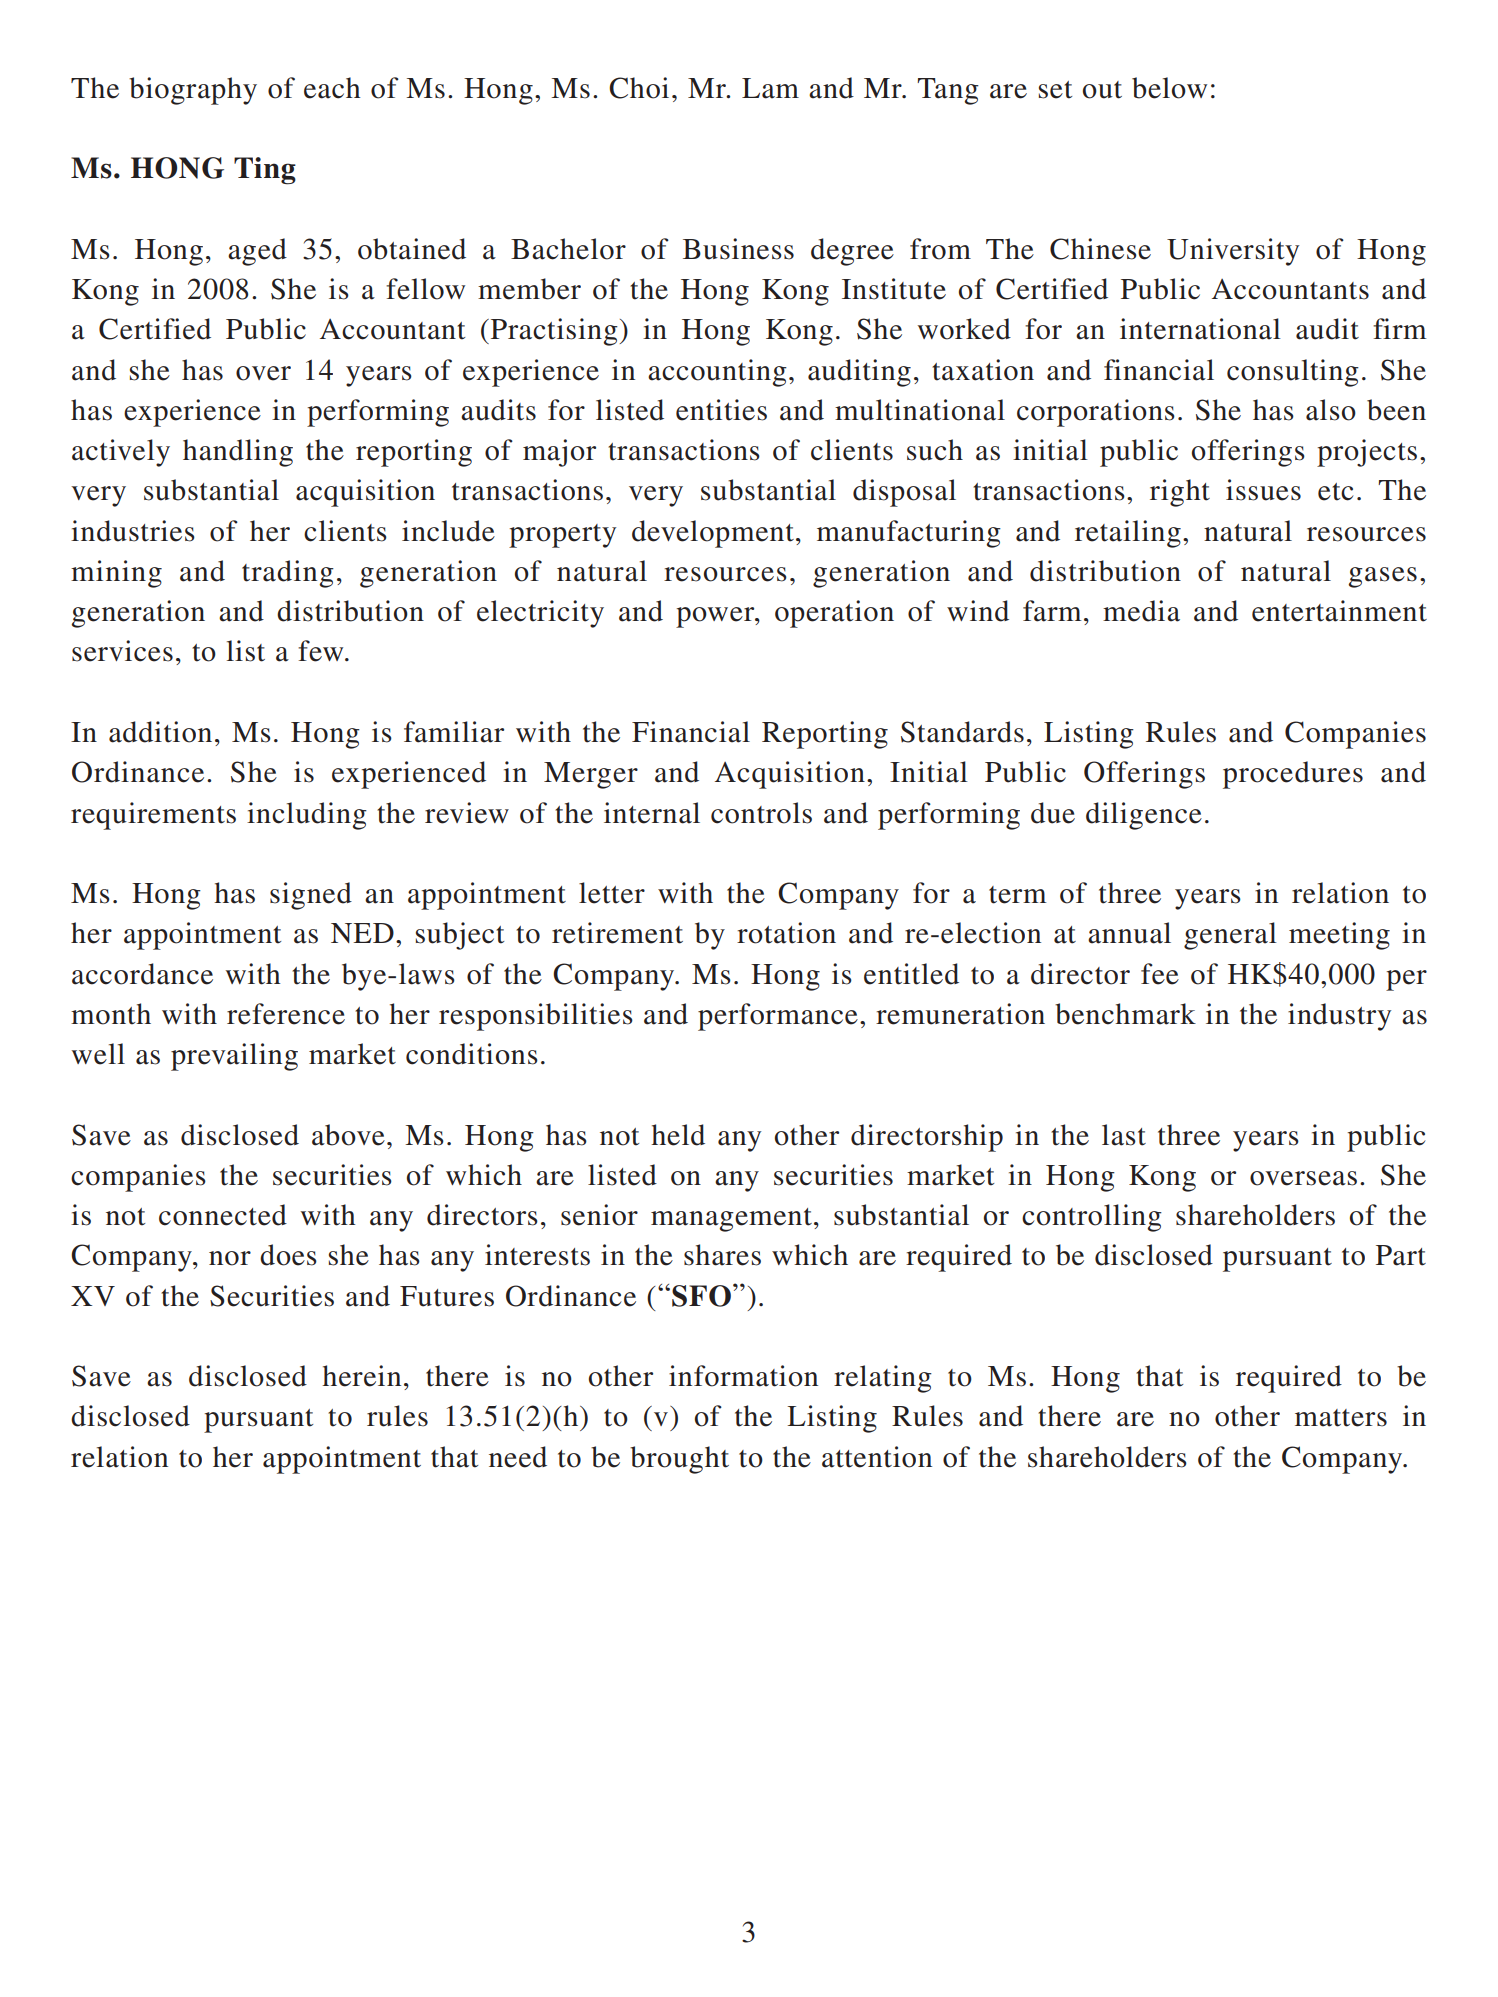 The image size is (1498, 1997). I want to click on performance, so click(778, 1017).
